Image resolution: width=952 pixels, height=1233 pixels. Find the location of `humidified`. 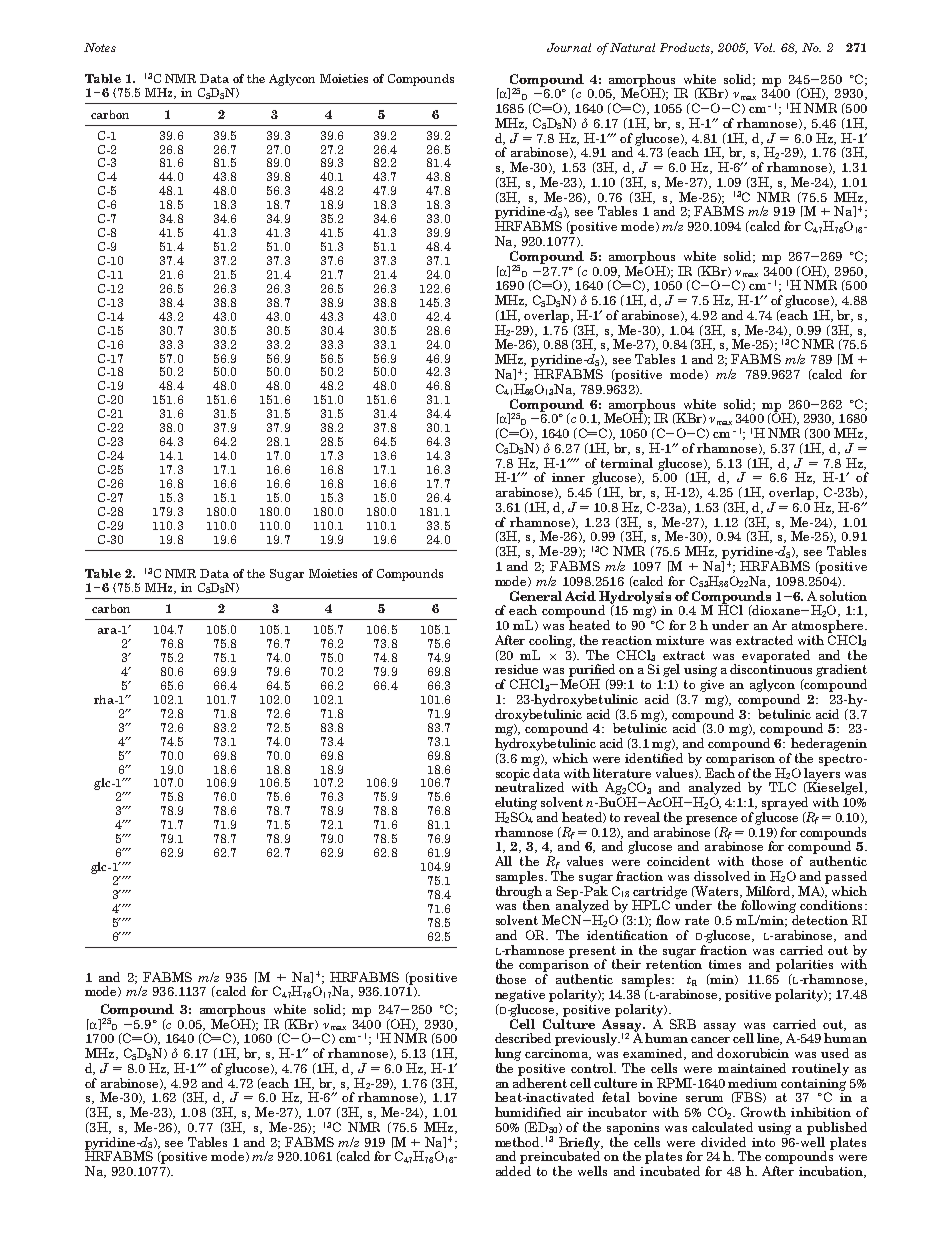

humidified is located at coordinates (528, 1112).
